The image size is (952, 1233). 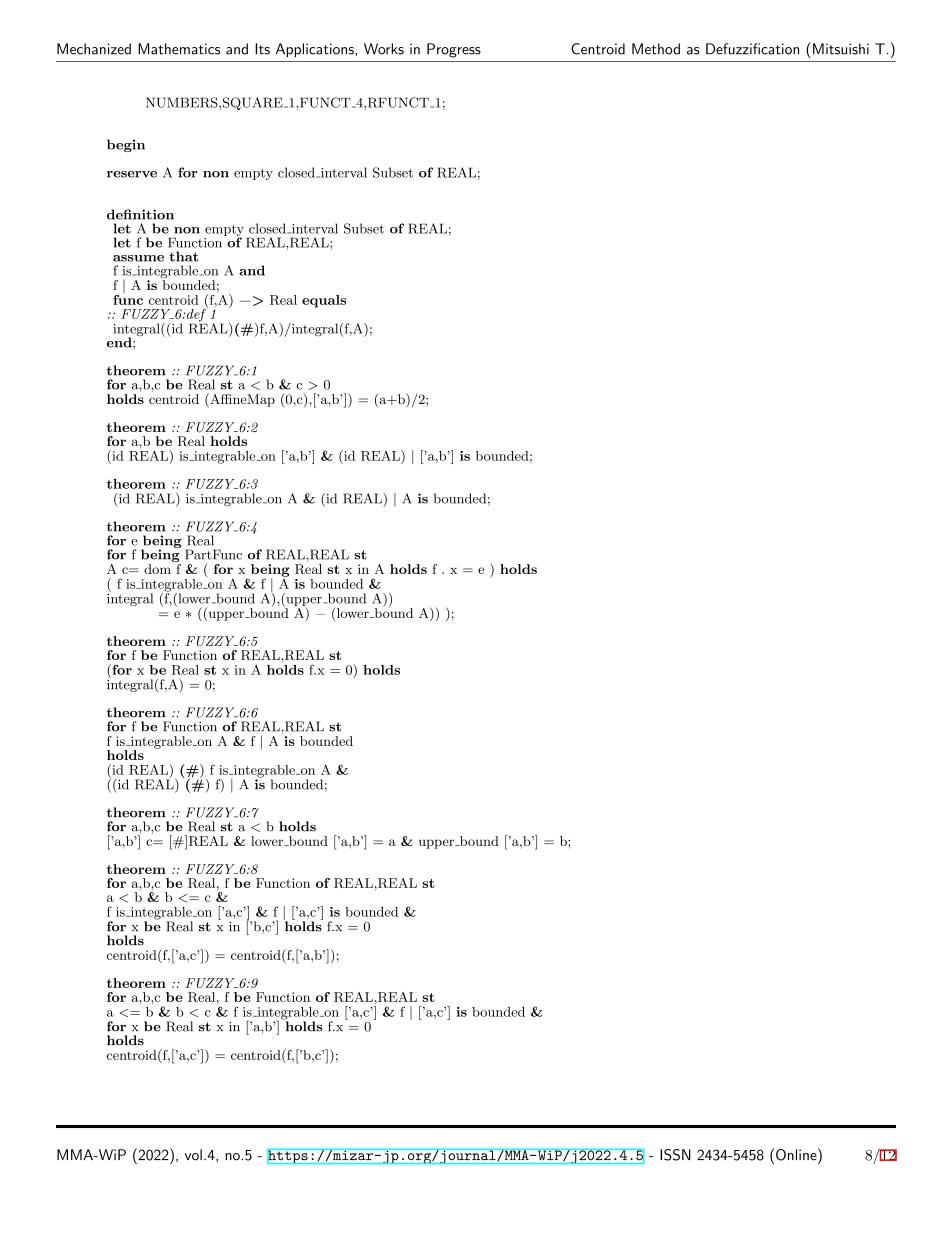 I want to click on Progress, so click(x=454, y=50).
